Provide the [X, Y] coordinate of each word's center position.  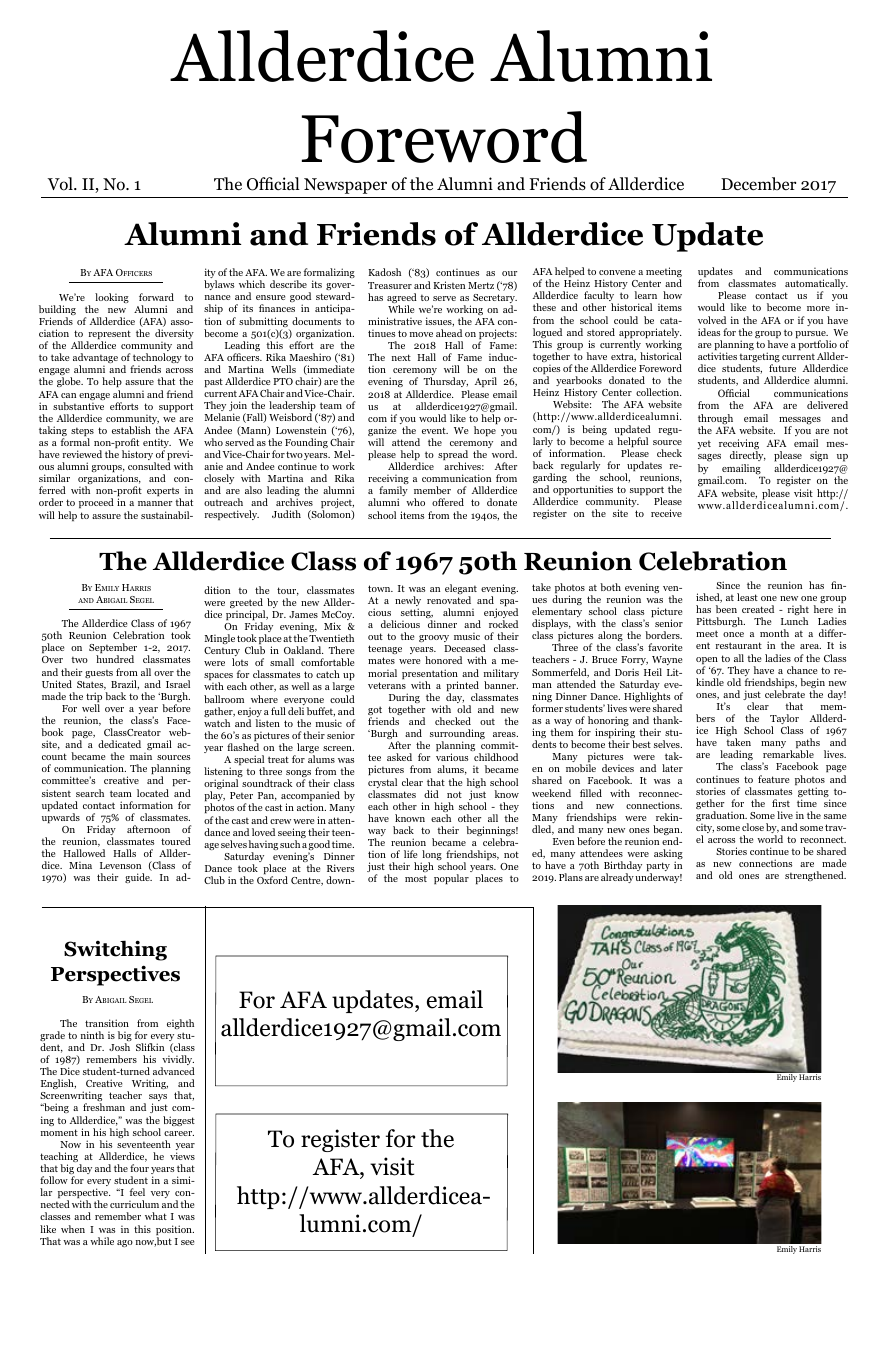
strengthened [815, 876]
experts [164, 493]
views [182, 1156]
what [156, 1216]
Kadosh [384, 272]
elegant [461, 590]
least [747, 597]
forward [156, 297]
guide [138, 878]
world [770, 839]
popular [451, 879]
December [758, 184]
